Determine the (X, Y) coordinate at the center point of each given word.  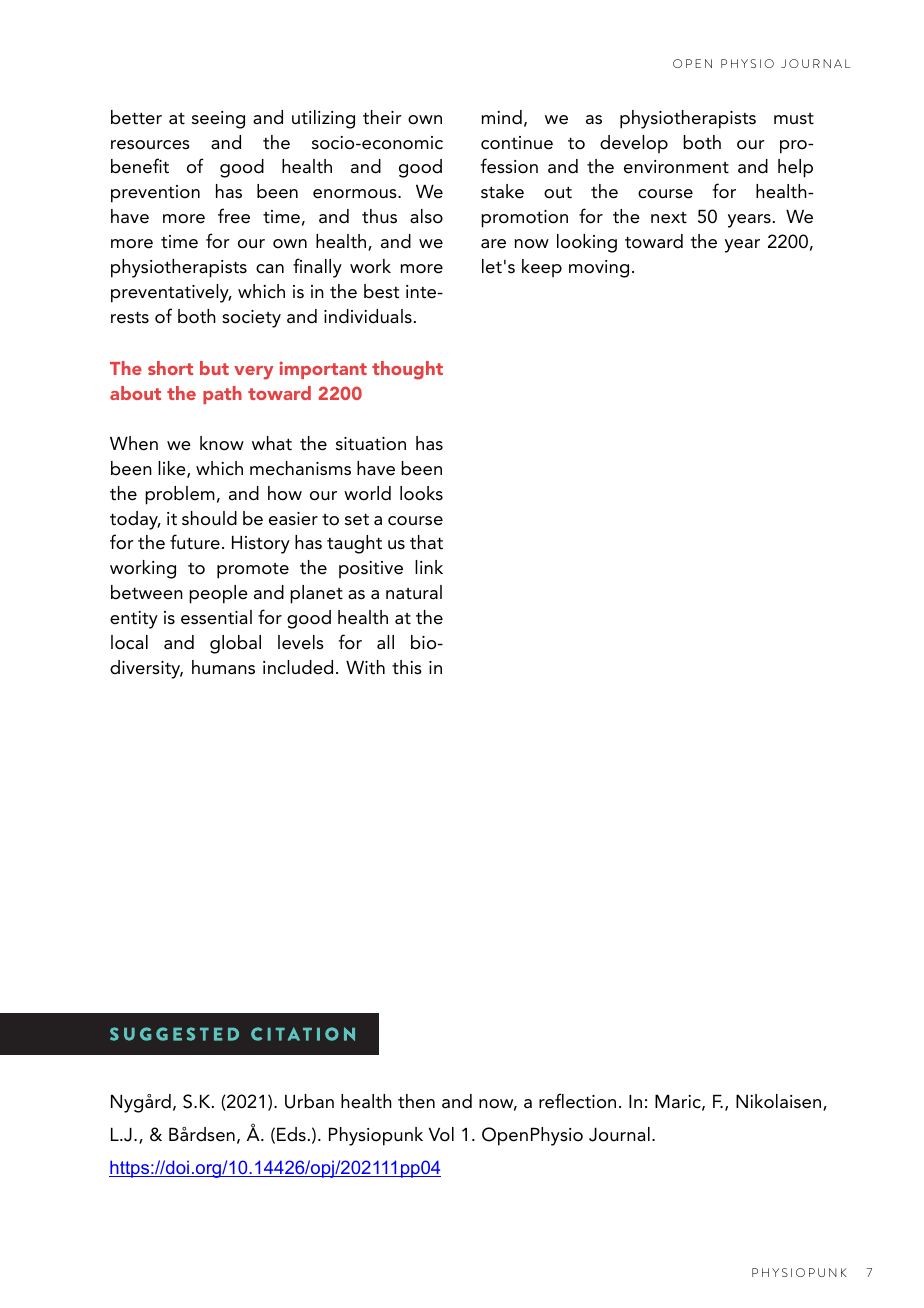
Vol (441, 1134)
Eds (291, 1134)
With (365, 667)
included (298, 667)
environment (676, 167)
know (222, 443)
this (407, 667)
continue (517, 143)
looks (421, 493)
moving (599, 269)
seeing (218, 120)
